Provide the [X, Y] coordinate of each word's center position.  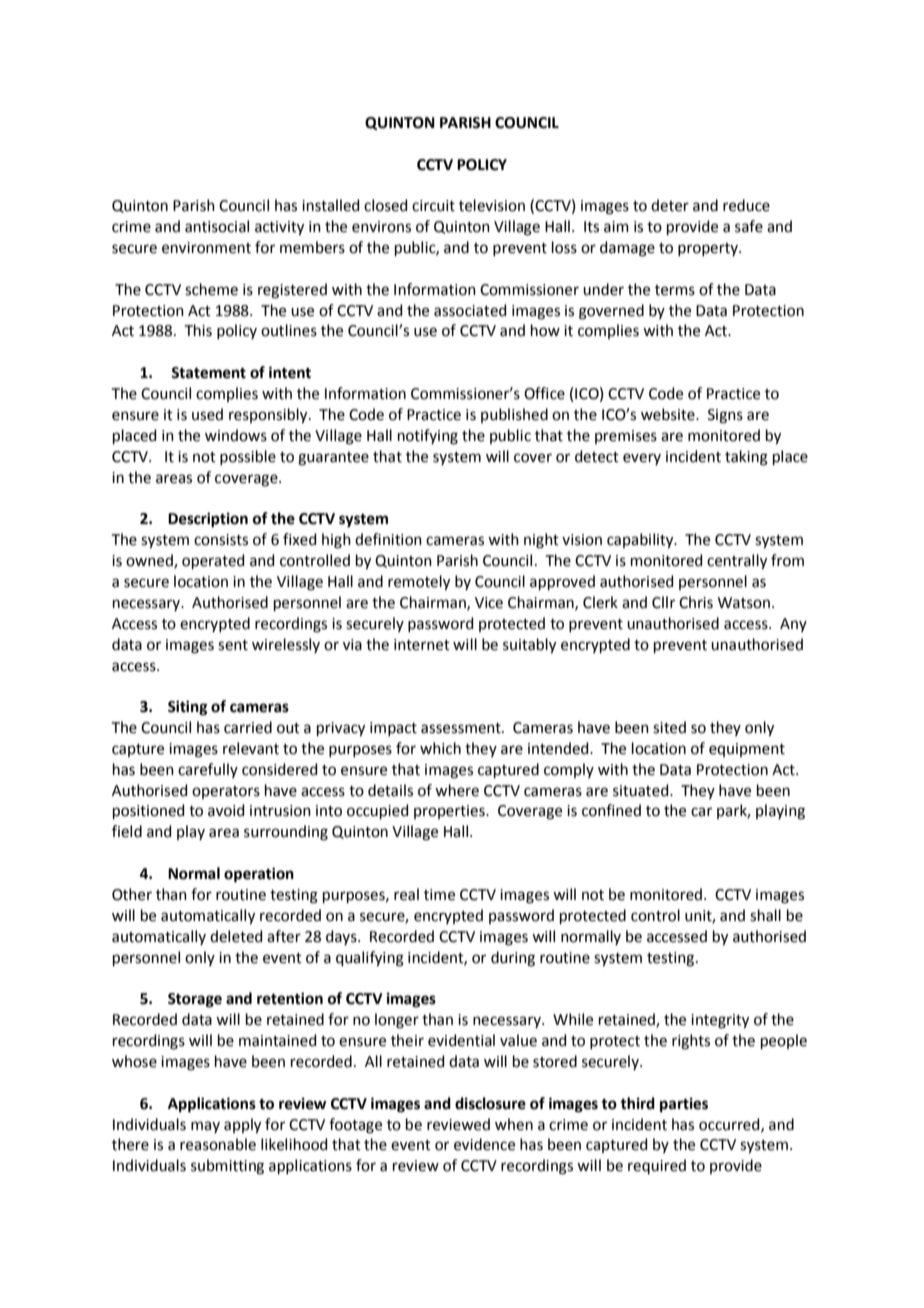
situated [642, 790]
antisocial [217, 226]
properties [450, 812]
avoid [226, 810]
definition [388, 539]
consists [221, 540]
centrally [737, 562]
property [709, 249]
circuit [433, 206]
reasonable [218, 1144]
